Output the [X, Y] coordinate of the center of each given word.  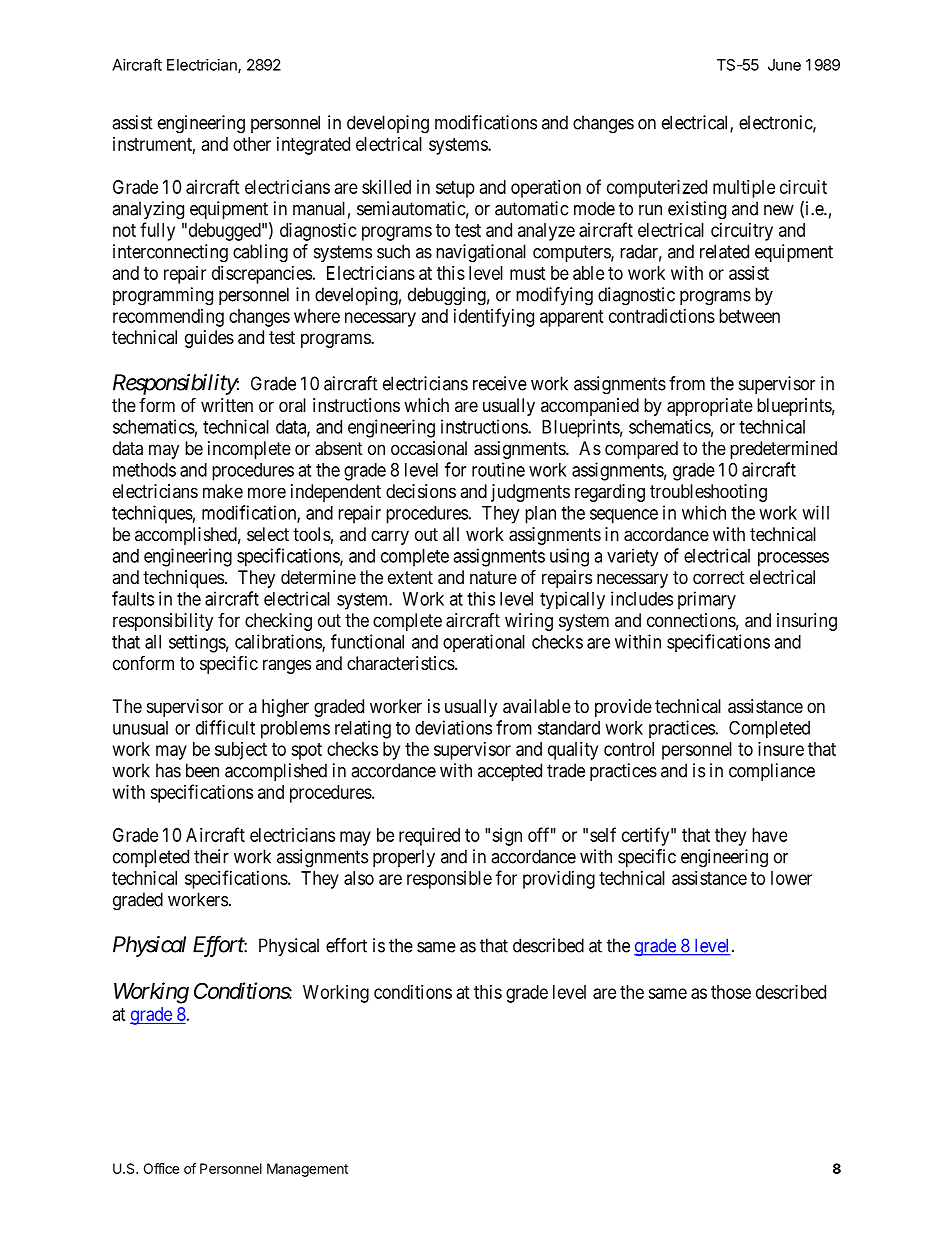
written [227, 405]
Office [161, 1168]
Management [307, 1170]
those [731, 992]
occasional [429, 448]
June [784, 65]
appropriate [710, 407]
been [202, 770]
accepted [510, 772]
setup [455, 189]
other [252, 144]
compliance [772, 772]
